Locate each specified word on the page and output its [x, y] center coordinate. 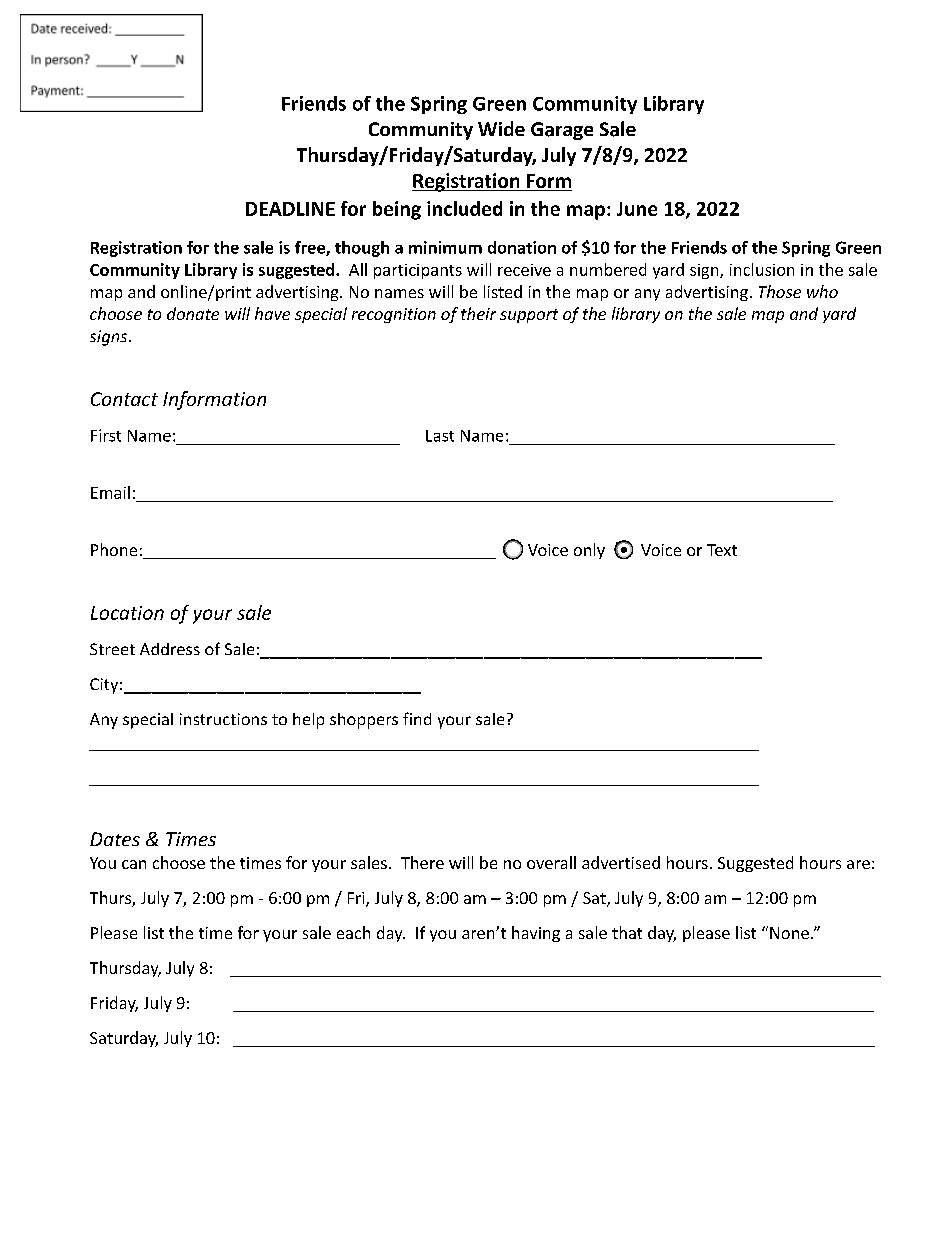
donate [193, 313]
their [478, 313]
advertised [621, 862]
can [134, 864]
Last [440, 436]
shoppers [364, 721]
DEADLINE [290, 209]
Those [780, 291]
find [417, 718]
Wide [501, 128]
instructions [223, 719]
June [637, 209]
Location [127, 613]
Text [722, 550]
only [589, 551]
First [106, 435]
